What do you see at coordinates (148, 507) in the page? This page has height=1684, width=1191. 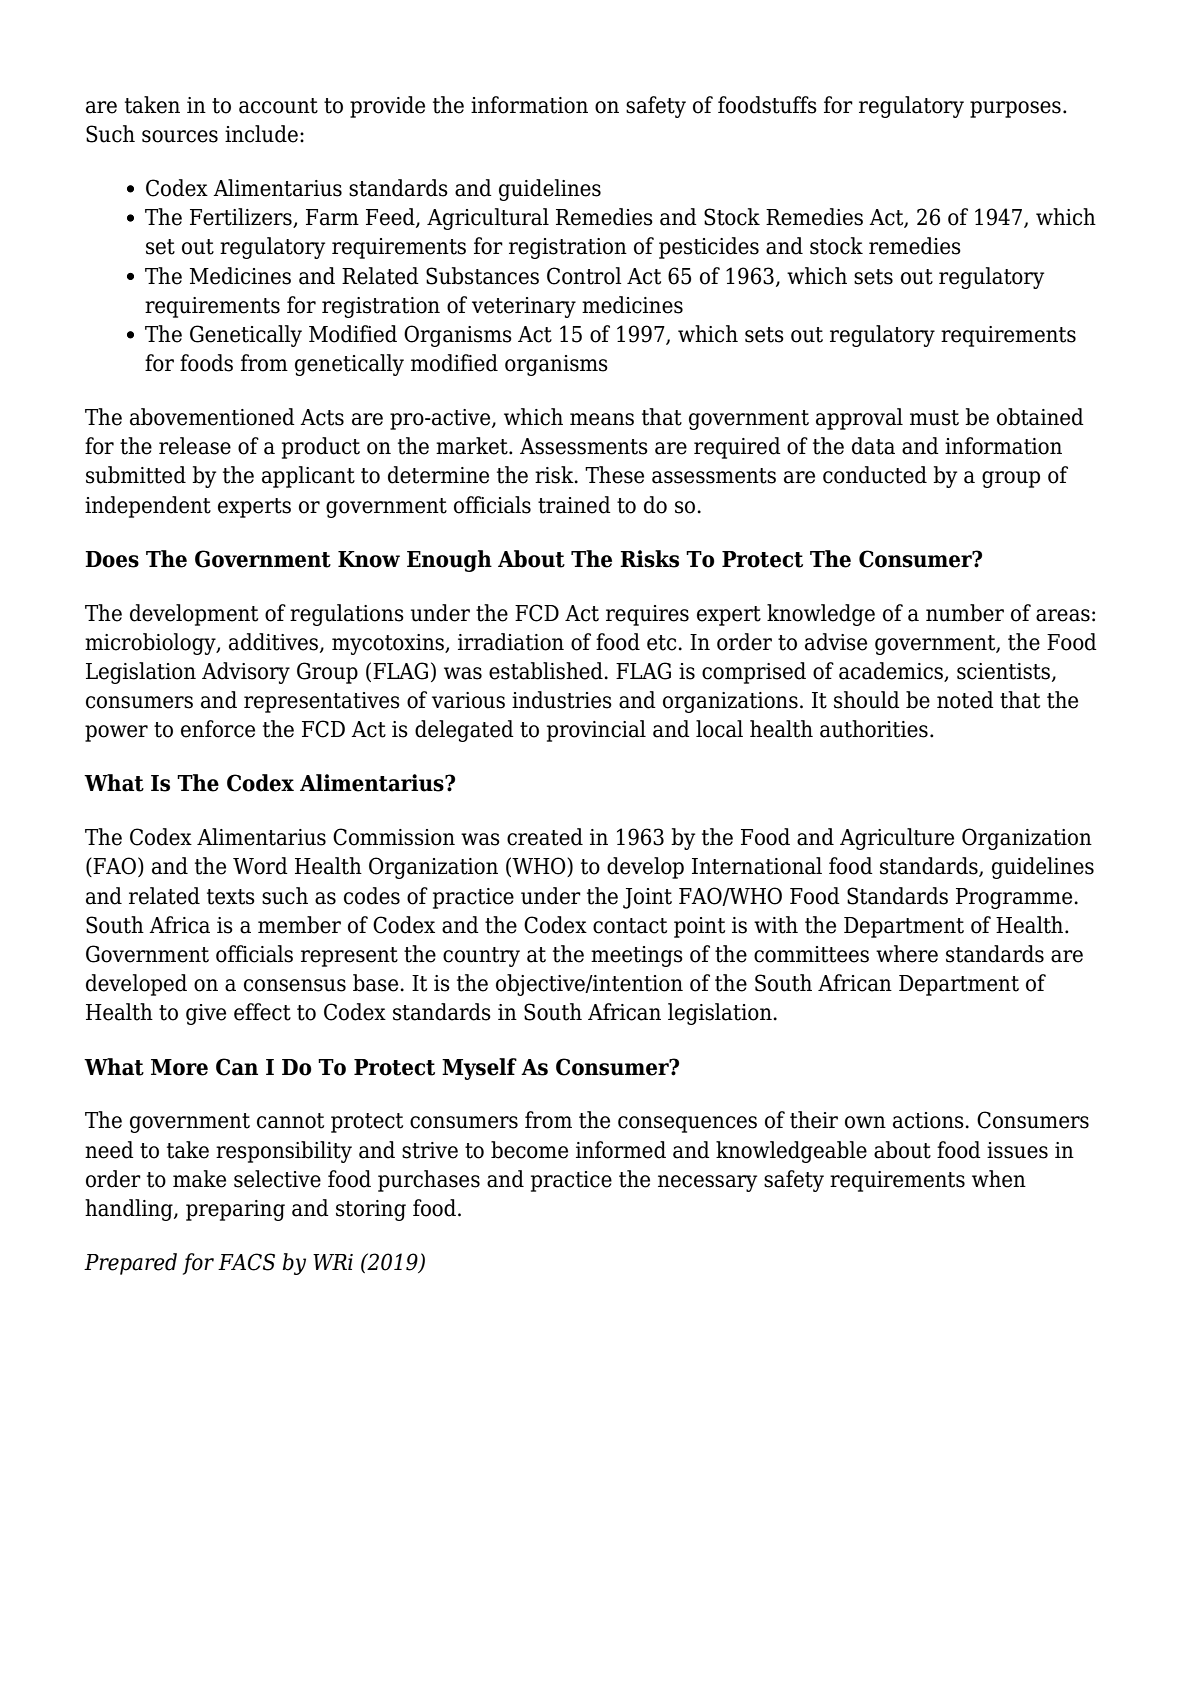 I see `independent` at bounding box center [148, 507].
